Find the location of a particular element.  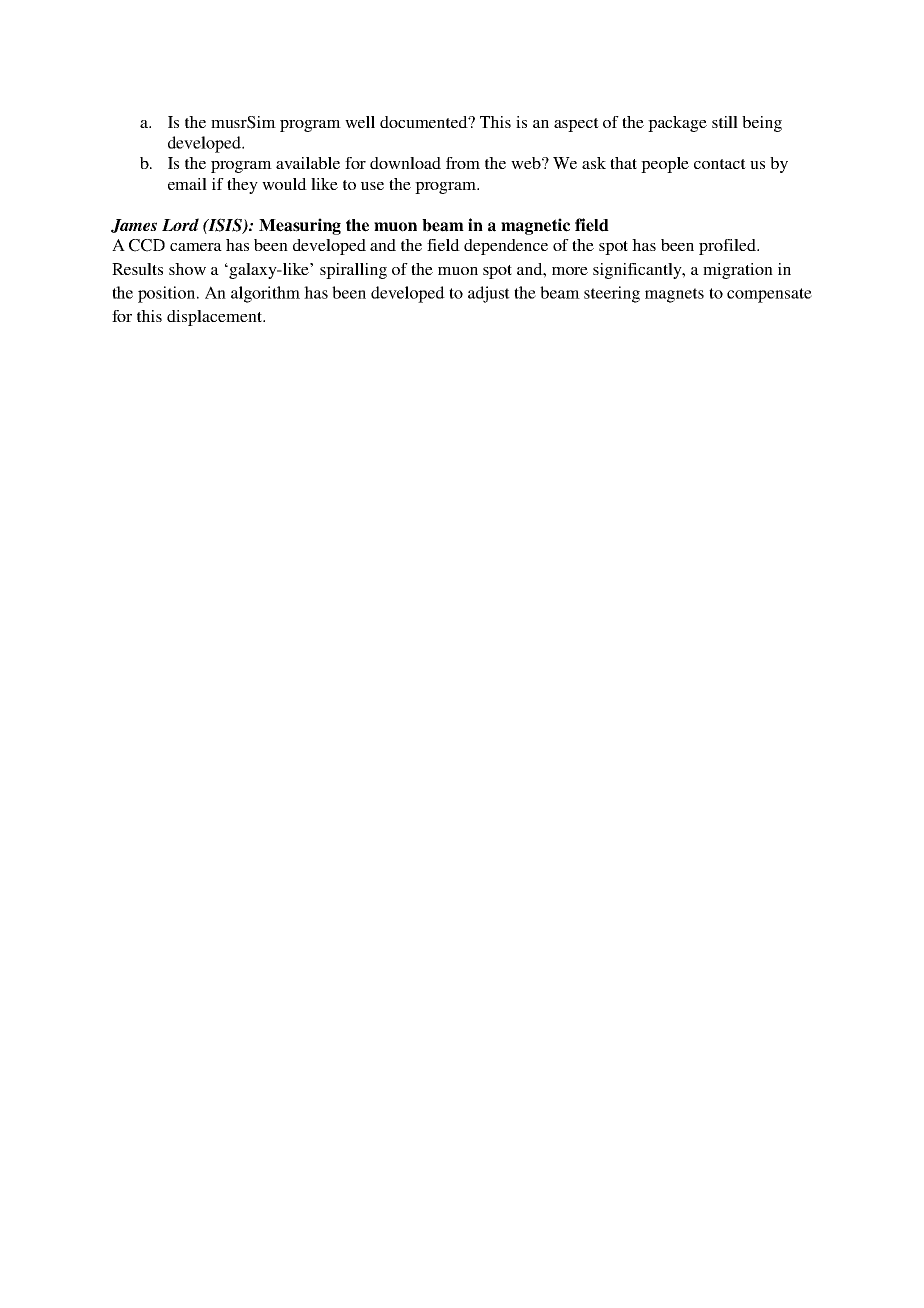

email is located at coordinates (187, 184).
